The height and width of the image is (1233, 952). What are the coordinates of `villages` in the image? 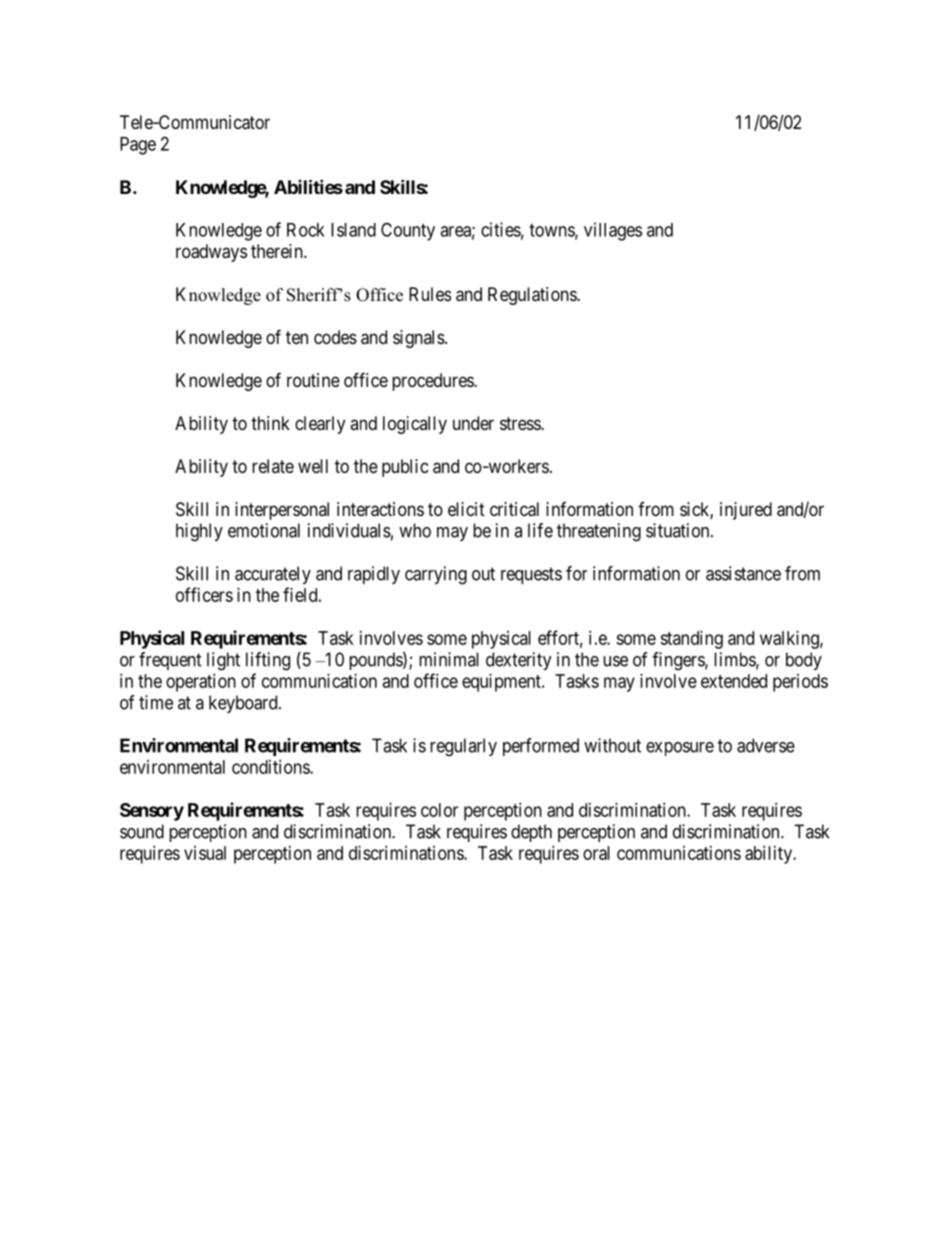 It's located at (613, 231).
